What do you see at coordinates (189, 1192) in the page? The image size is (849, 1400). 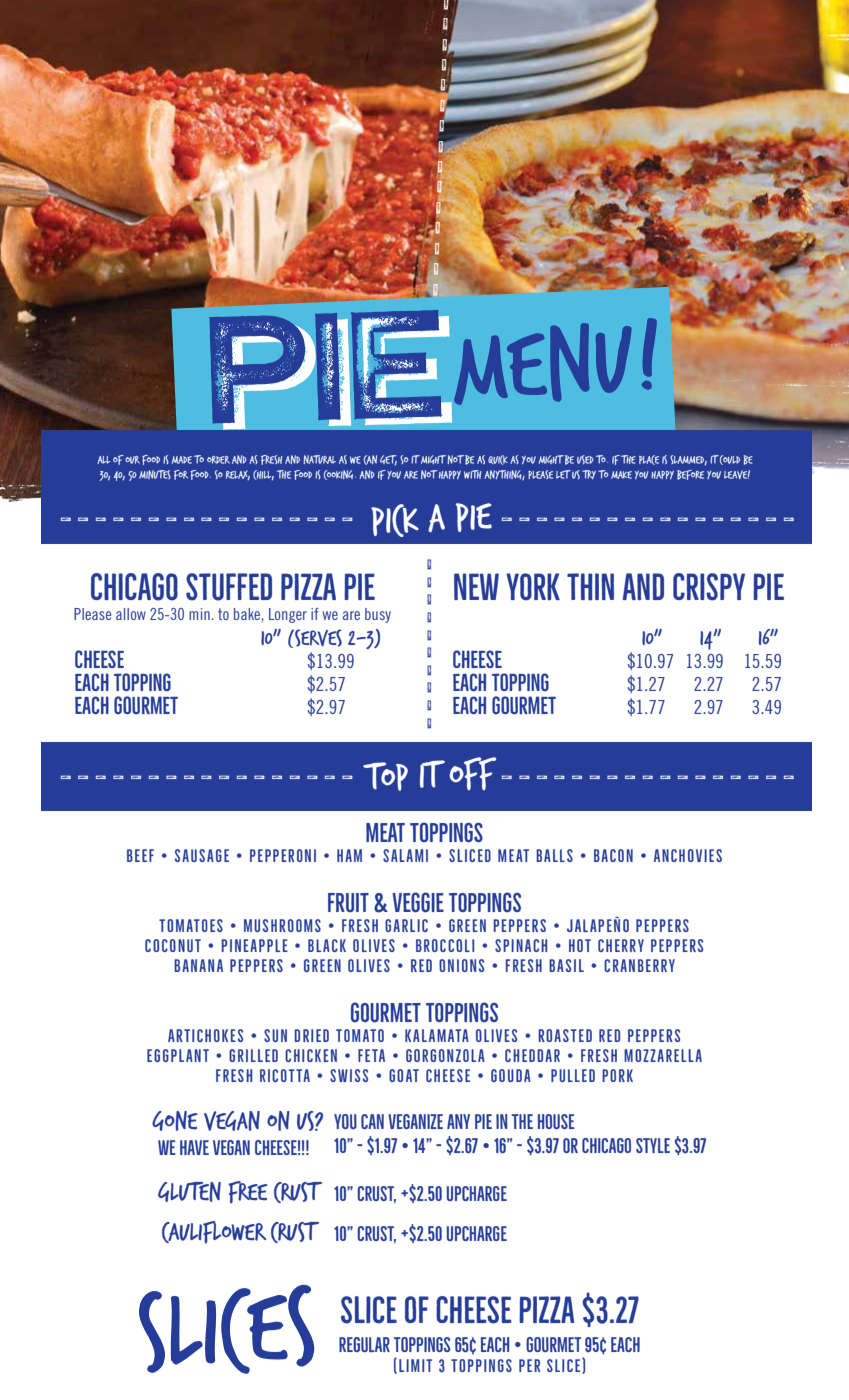 I see `Gluten` at bounding box center [189, 1192].
